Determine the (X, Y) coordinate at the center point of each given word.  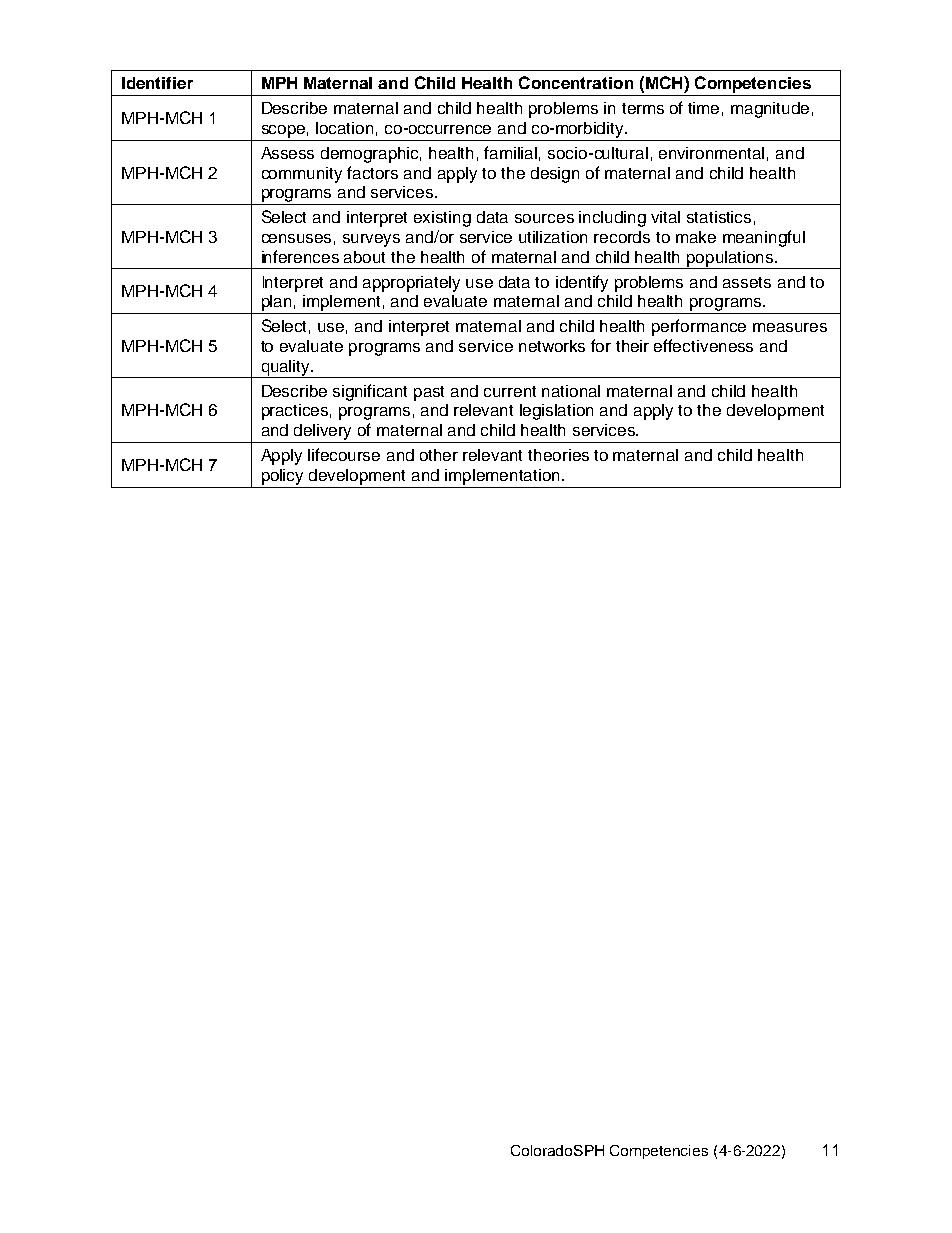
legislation (556, 412)
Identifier (157, 83)
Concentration (576, 82)
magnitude (770, 110)
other (439, 455)
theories (558, 455)
